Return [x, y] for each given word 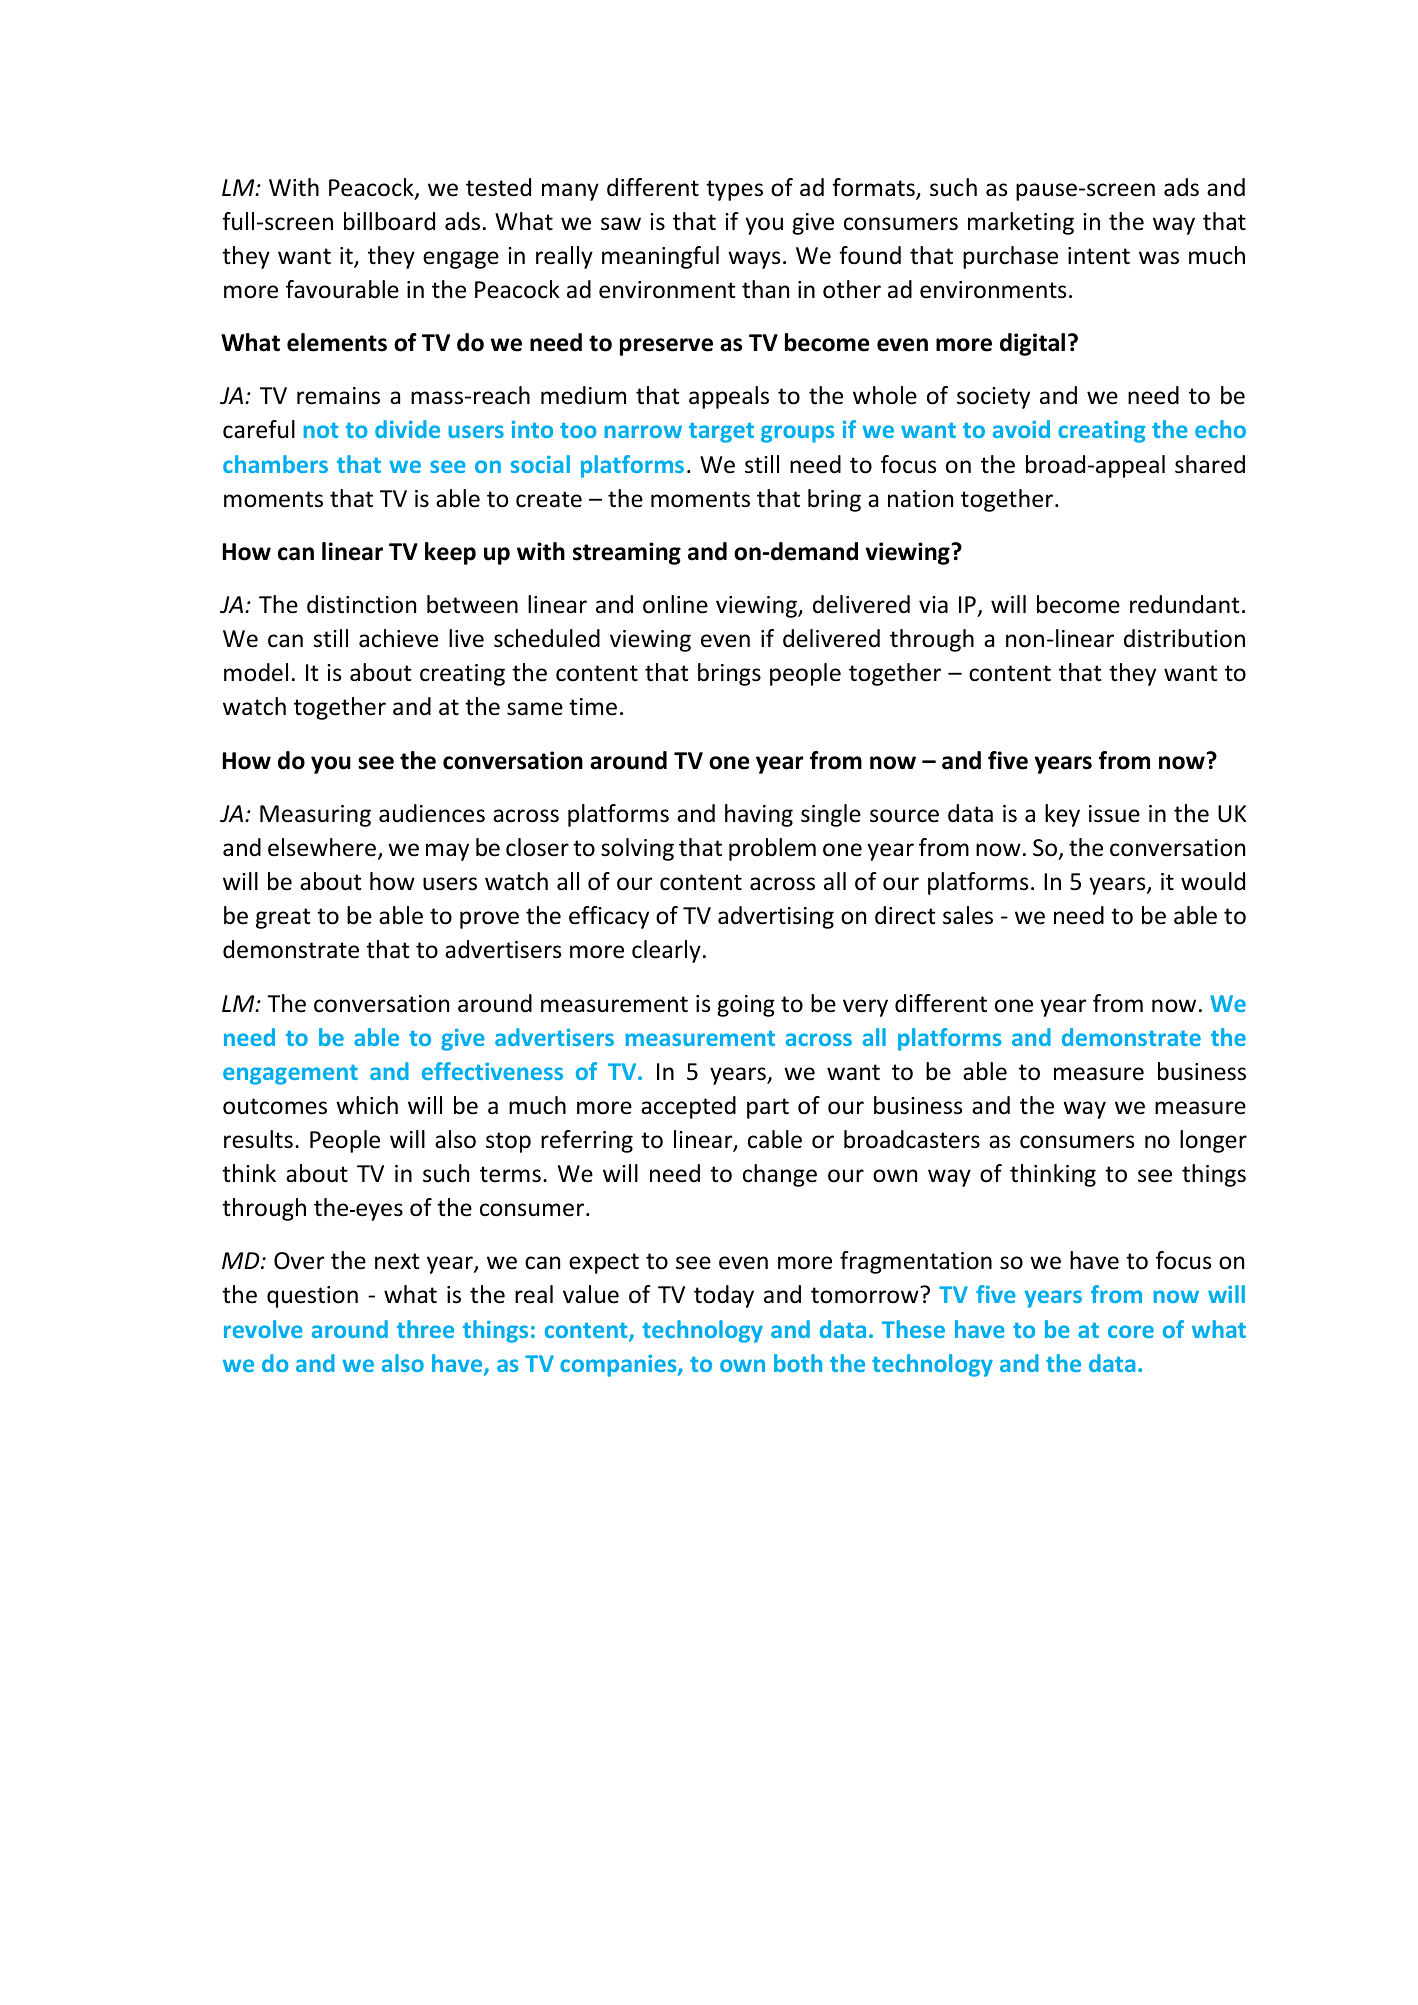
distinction [361, 604]
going [746, 1006]
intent [1099, 256]
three [425, 1329]
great [283, 918]
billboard [389, 221]
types [734, 190]
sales [968, 915]
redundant [1185, 604]
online [675, 604]
